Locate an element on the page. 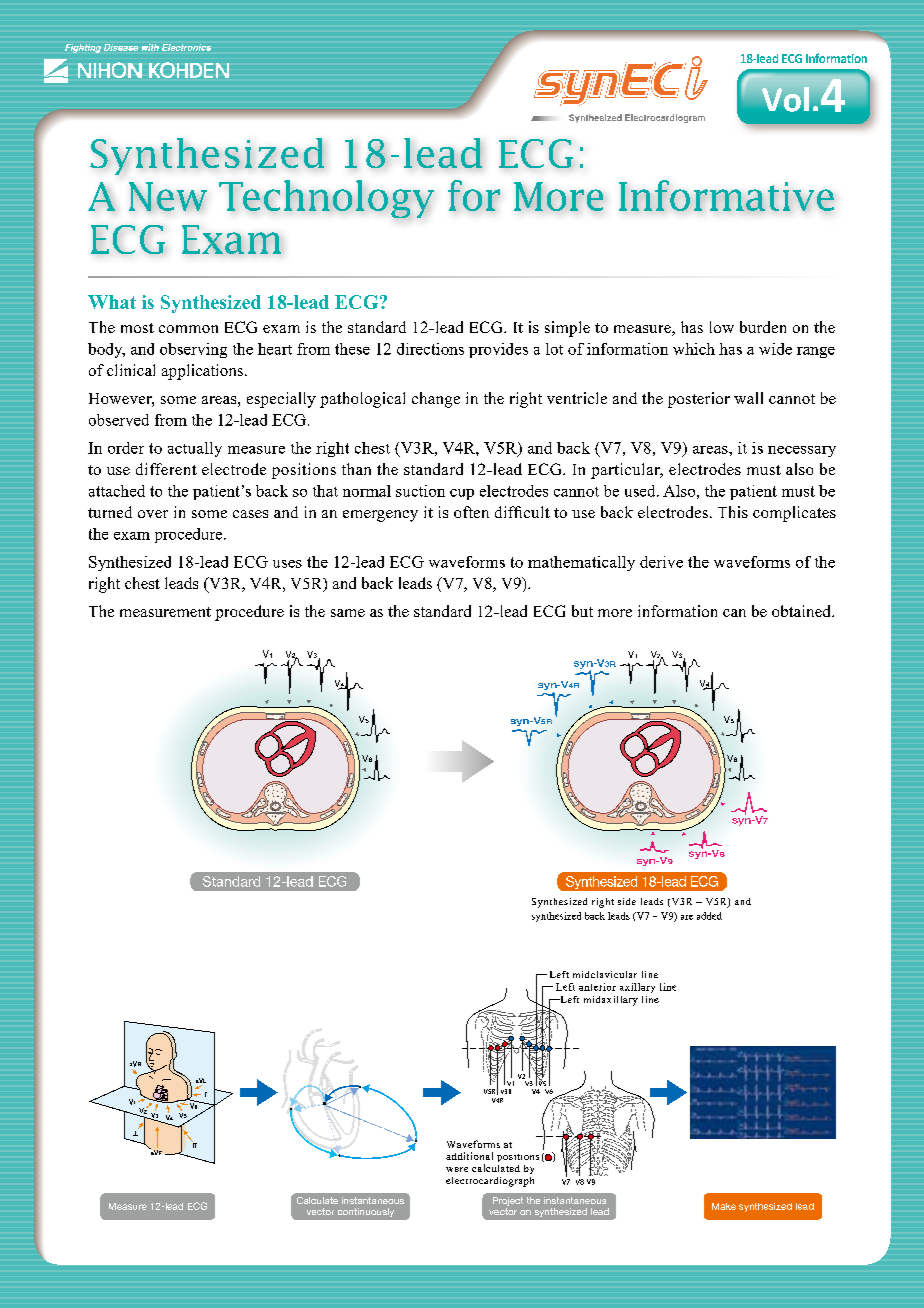 This page has height=1308, width=924. same is located at coordinates (348, 613).
